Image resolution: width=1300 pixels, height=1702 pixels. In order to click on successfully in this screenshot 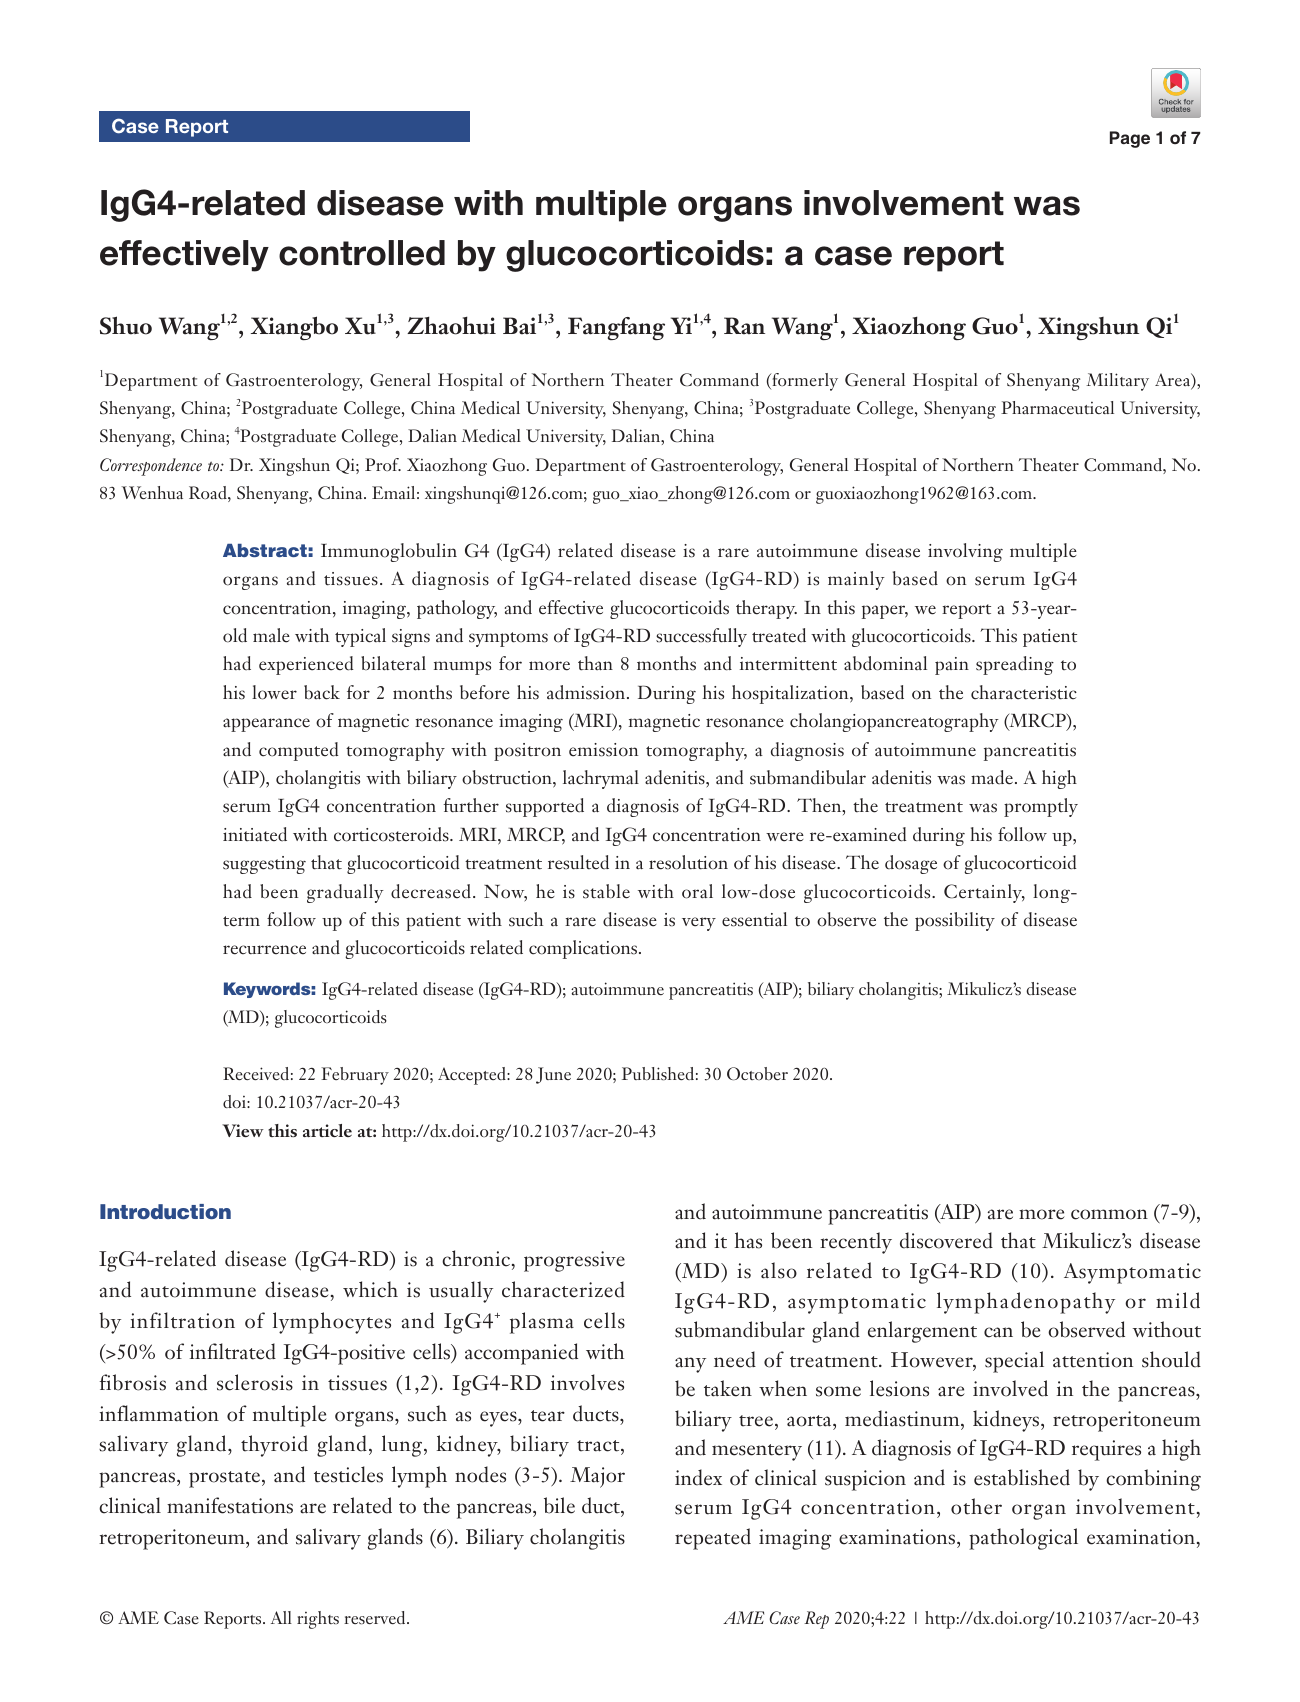, I will do `click(701, 637)`.
